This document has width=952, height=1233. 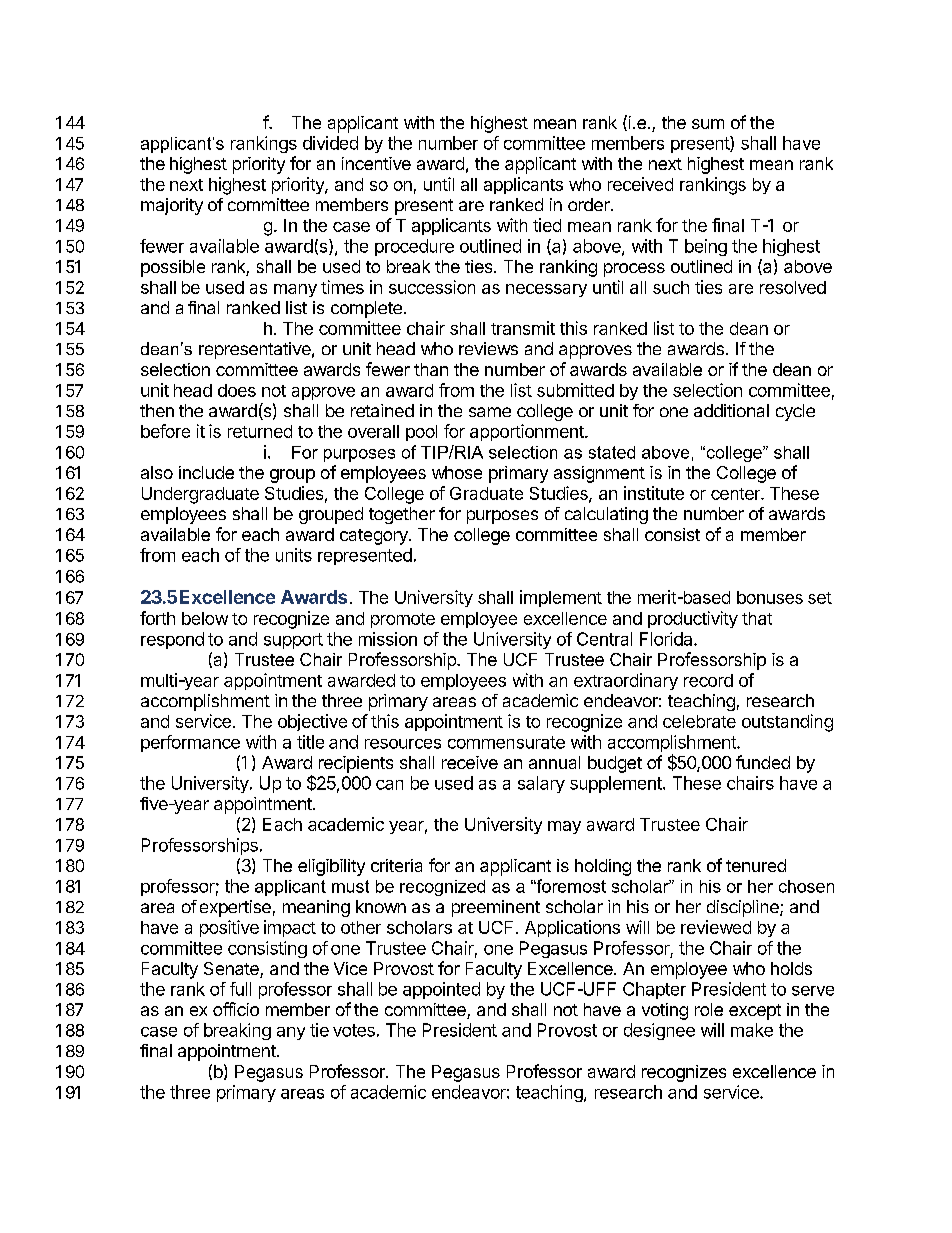 I want to click on divided, so click(x=330, y=143).
